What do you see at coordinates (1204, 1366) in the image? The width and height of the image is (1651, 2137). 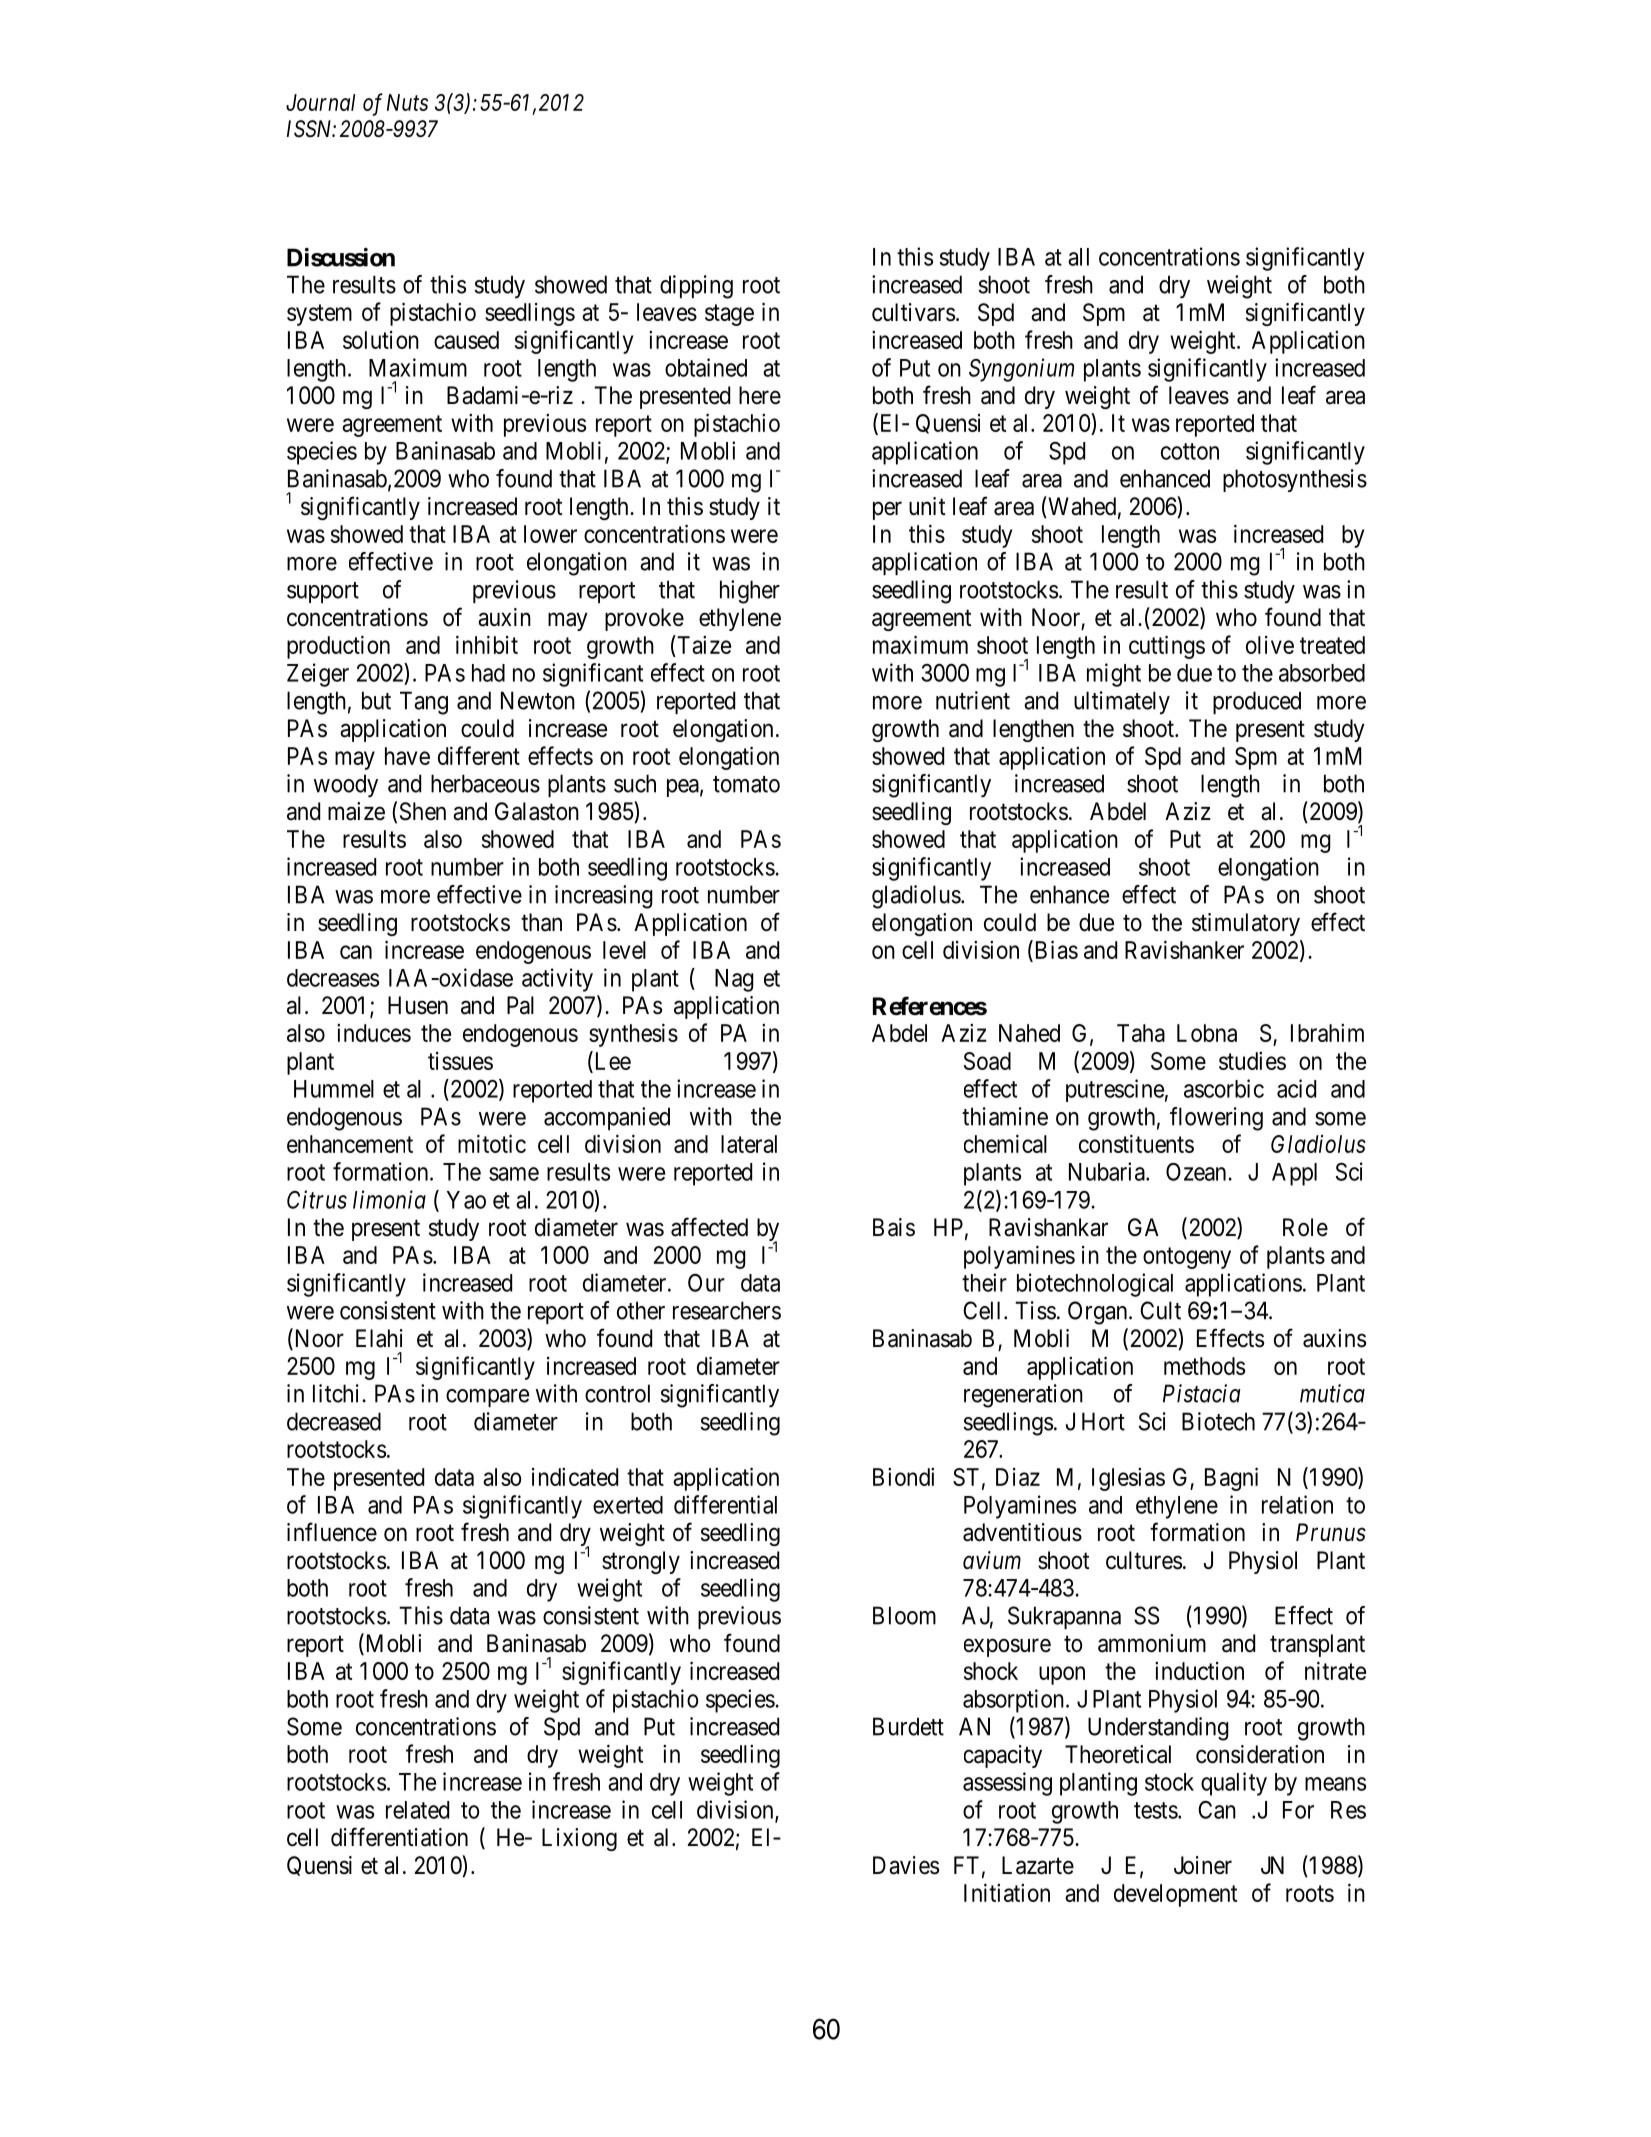 I see `methods` at bounding box center [1204, 1366].
